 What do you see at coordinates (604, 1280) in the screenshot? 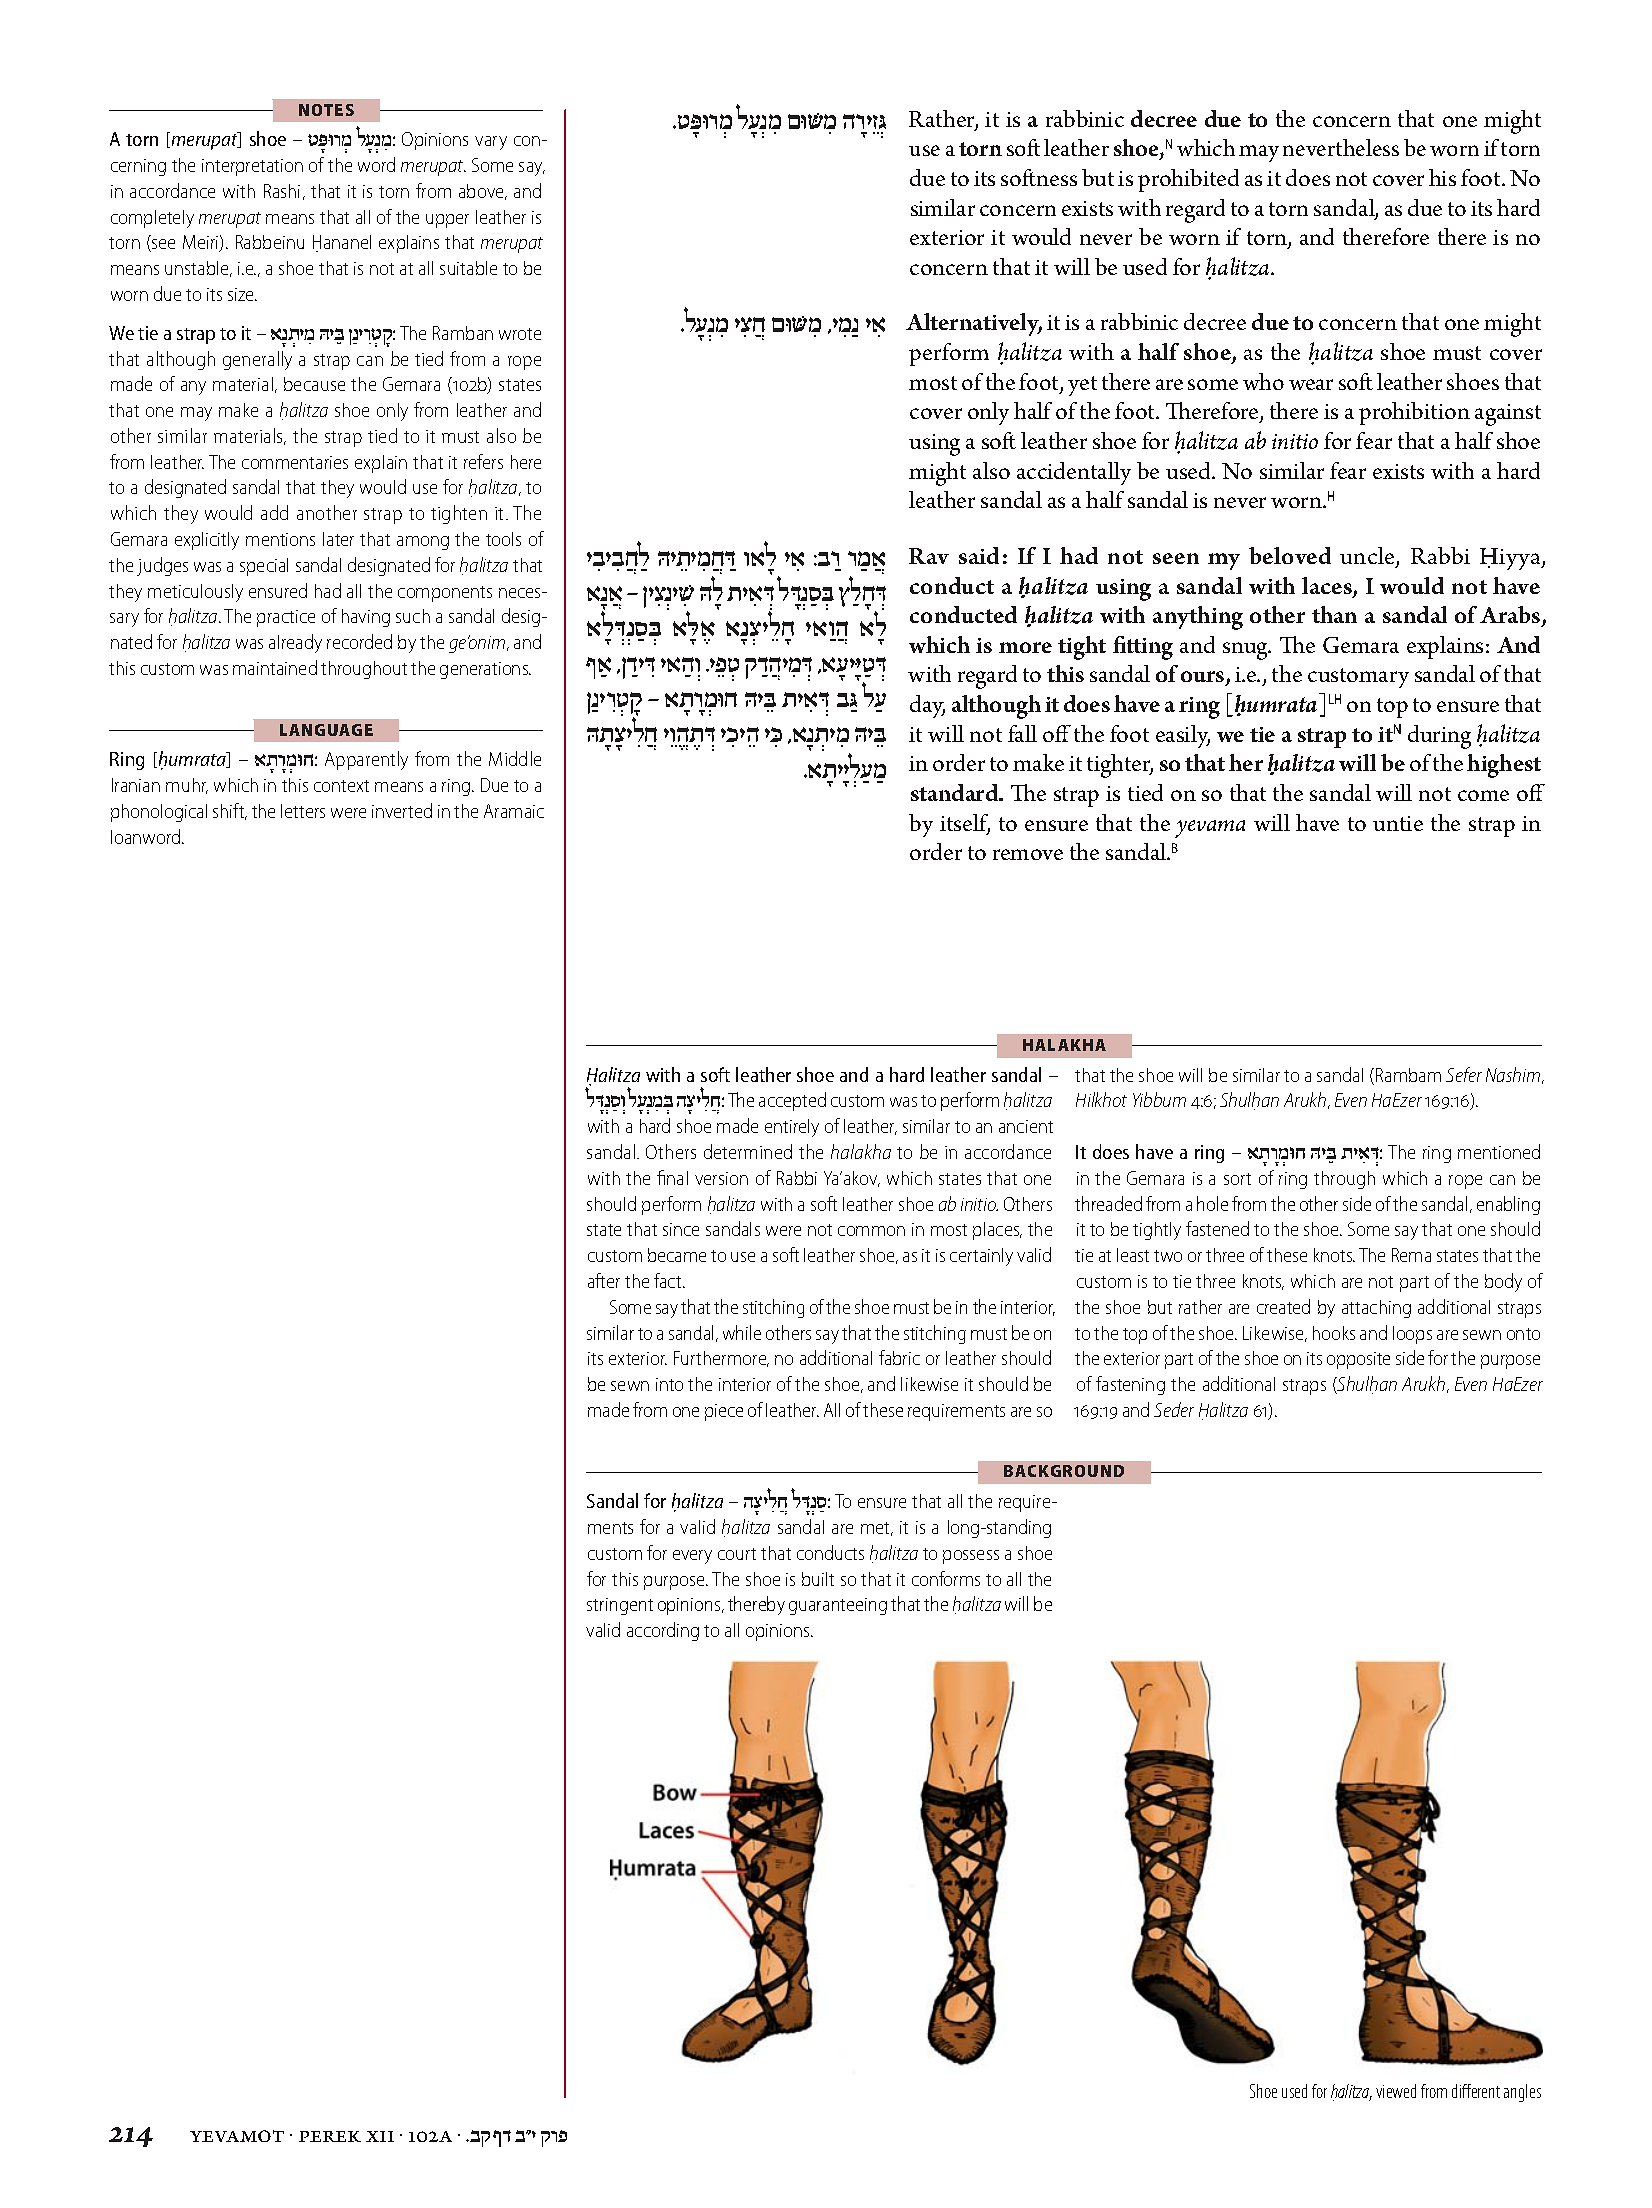
I see `after` at bounding box center [604, 1280].
